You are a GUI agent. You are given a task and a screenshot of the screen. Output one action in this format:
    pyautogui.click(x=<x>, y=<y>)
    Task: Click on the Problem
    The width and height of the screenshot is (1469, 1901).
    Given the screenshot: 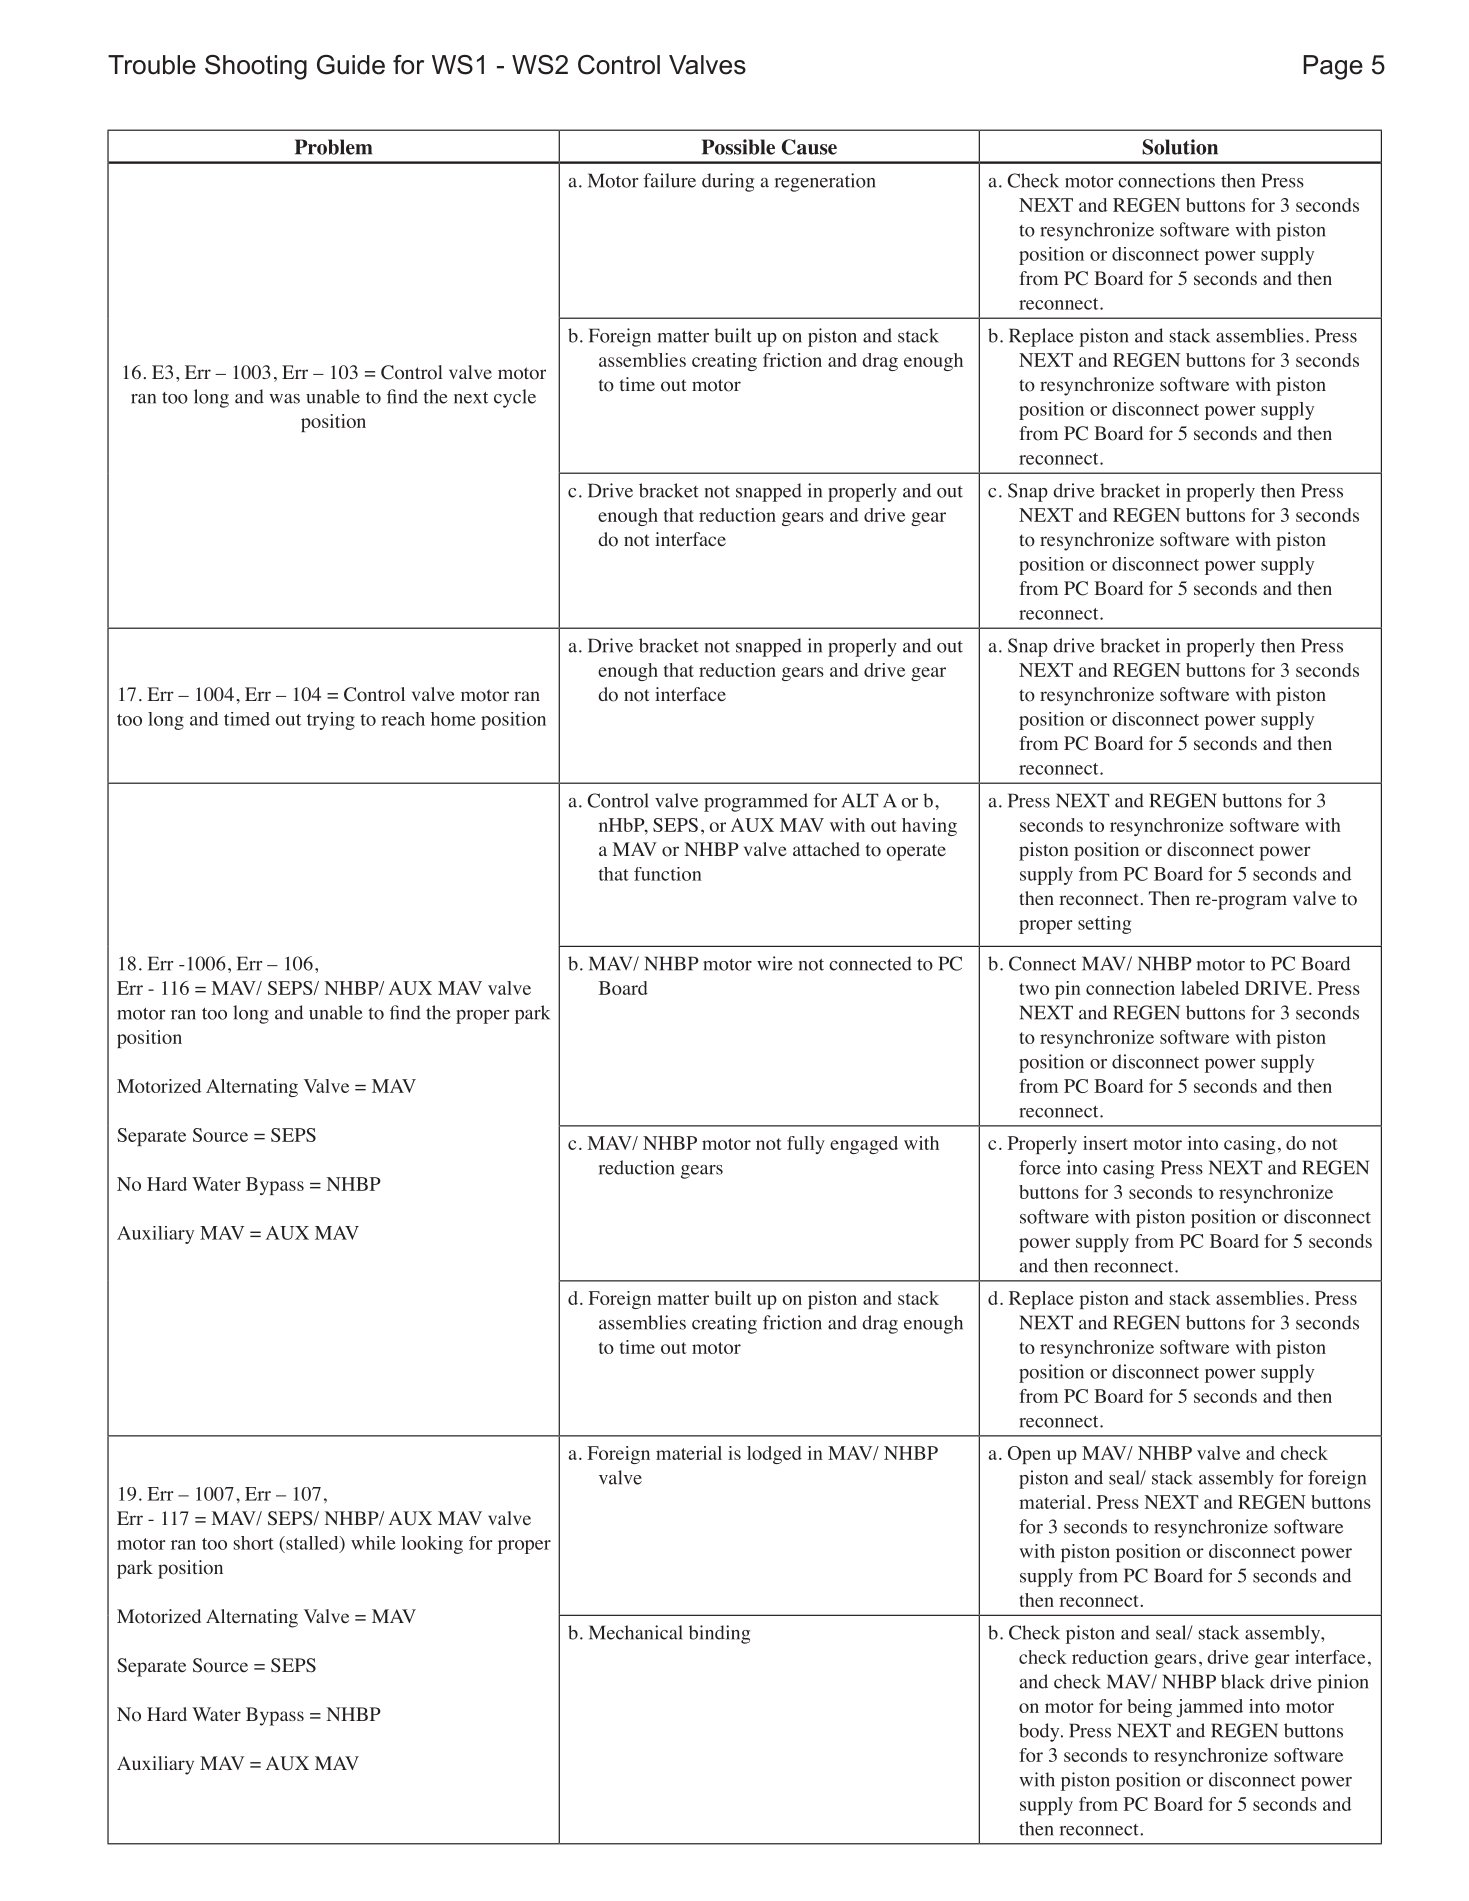 What is the action you would take?
    pyautogui.click(x=333, y=147)
